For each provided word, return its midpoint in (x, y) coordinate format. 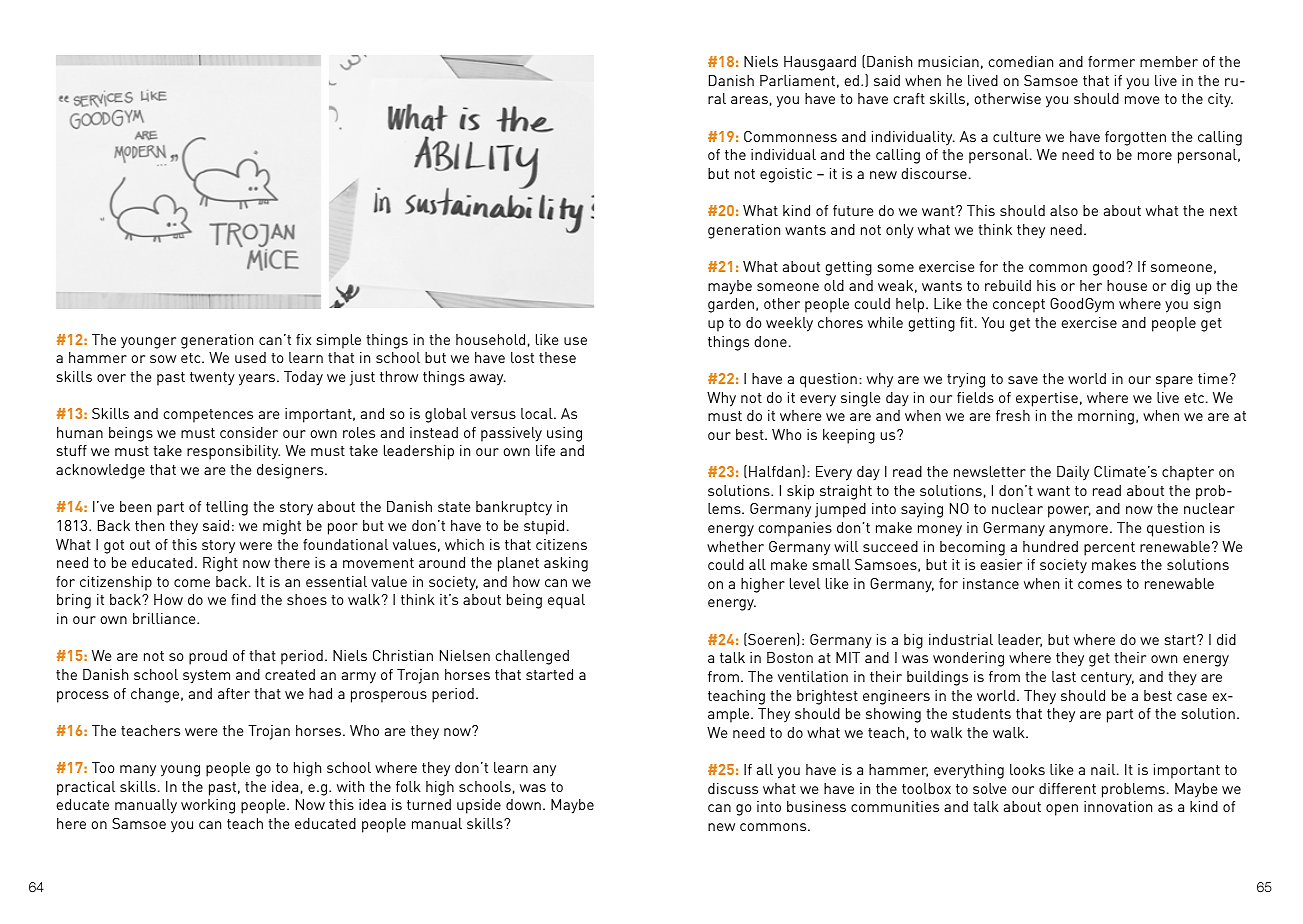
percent (1109, 549)
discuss (733, 788)
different (1067, 788)
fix (303, 339)
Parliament (797, 80)
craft (909, 98)
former (1111, 61)
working (208, 806)
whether (735, 546)
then (149, 525)
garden (732, 305)
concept (1019, 306)
